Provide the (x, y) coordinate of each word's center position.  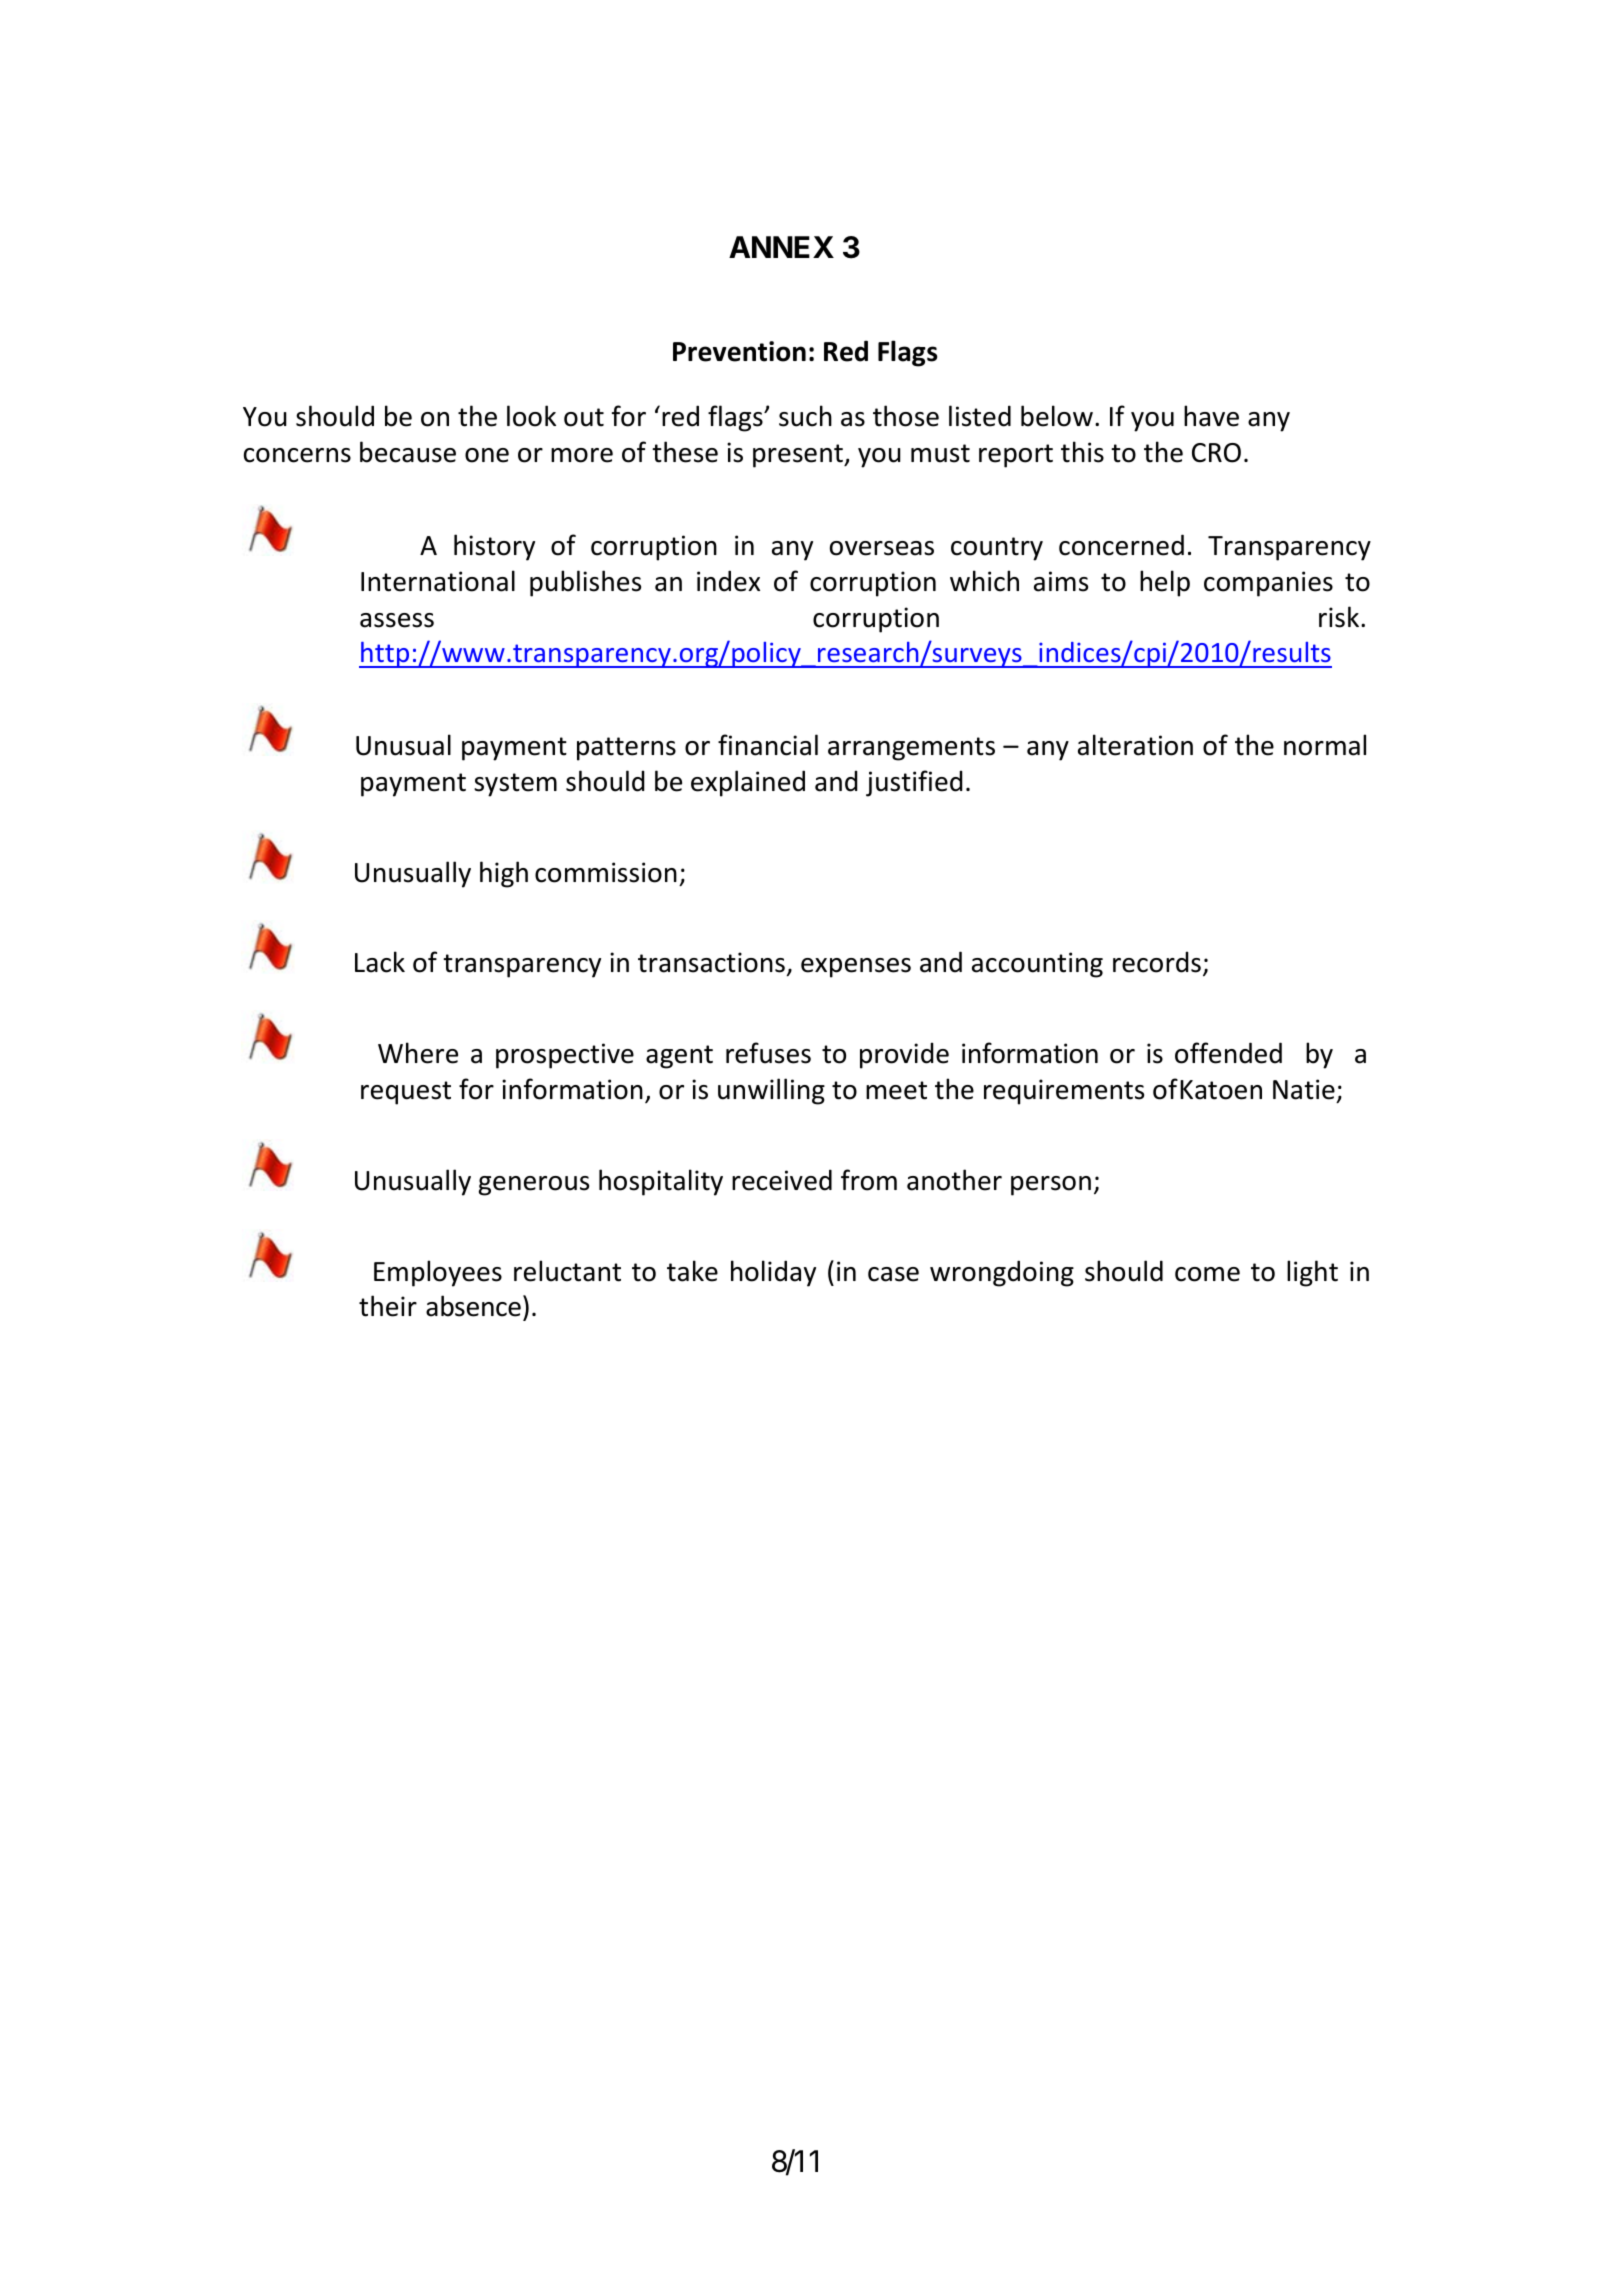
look (531, 416)
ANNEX (781, 247)
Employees (438, 1273)
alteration (1135, 745)
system (515, 785)
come (1207, 1274)
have (1211, 416)
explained (748, 783)
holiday (773, 1273)
